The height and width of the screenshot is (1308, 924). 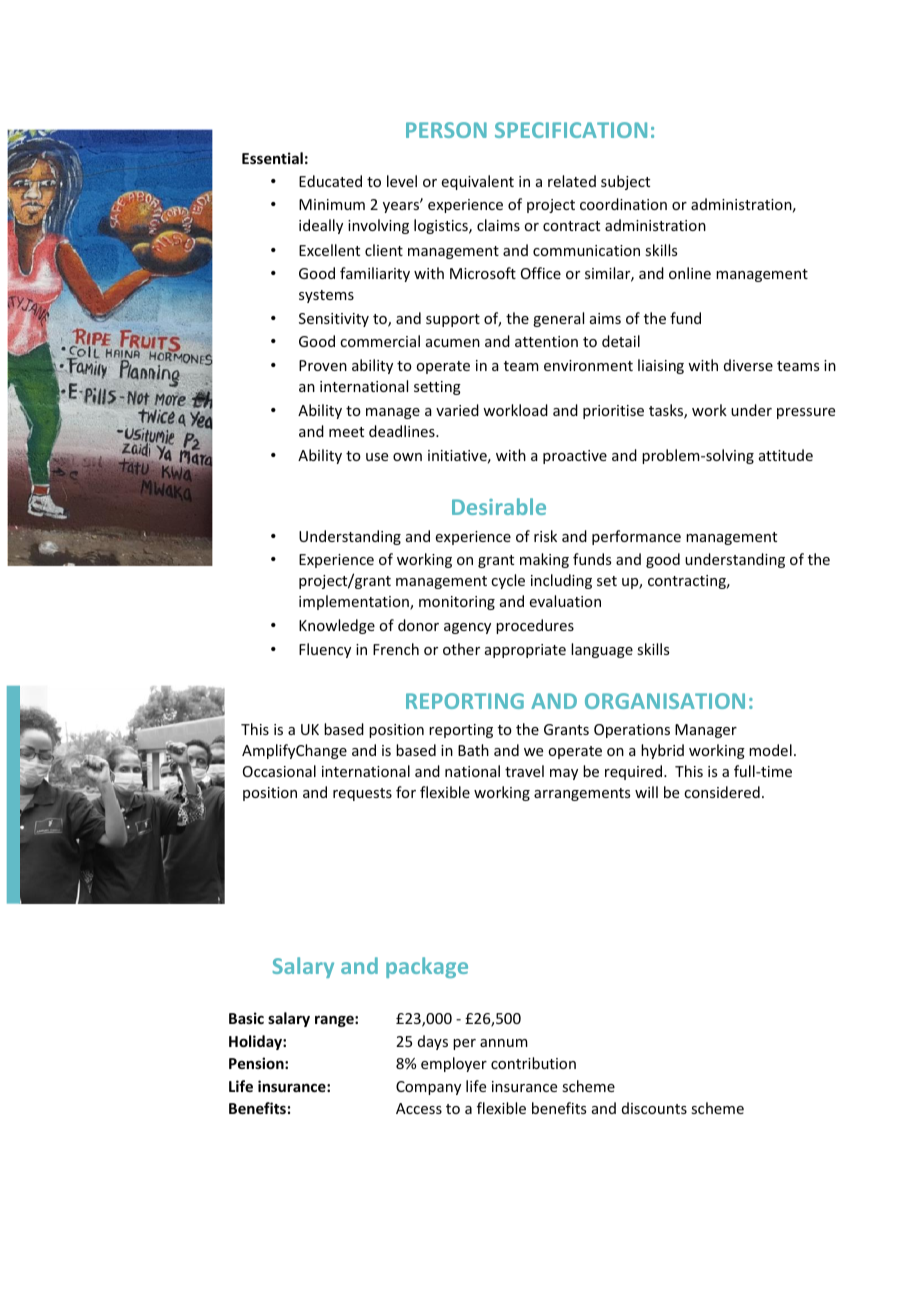 What do you see at coordinates (330, 181) in the screenshot?
I see `Educated` at bounding box center [330, 181].
